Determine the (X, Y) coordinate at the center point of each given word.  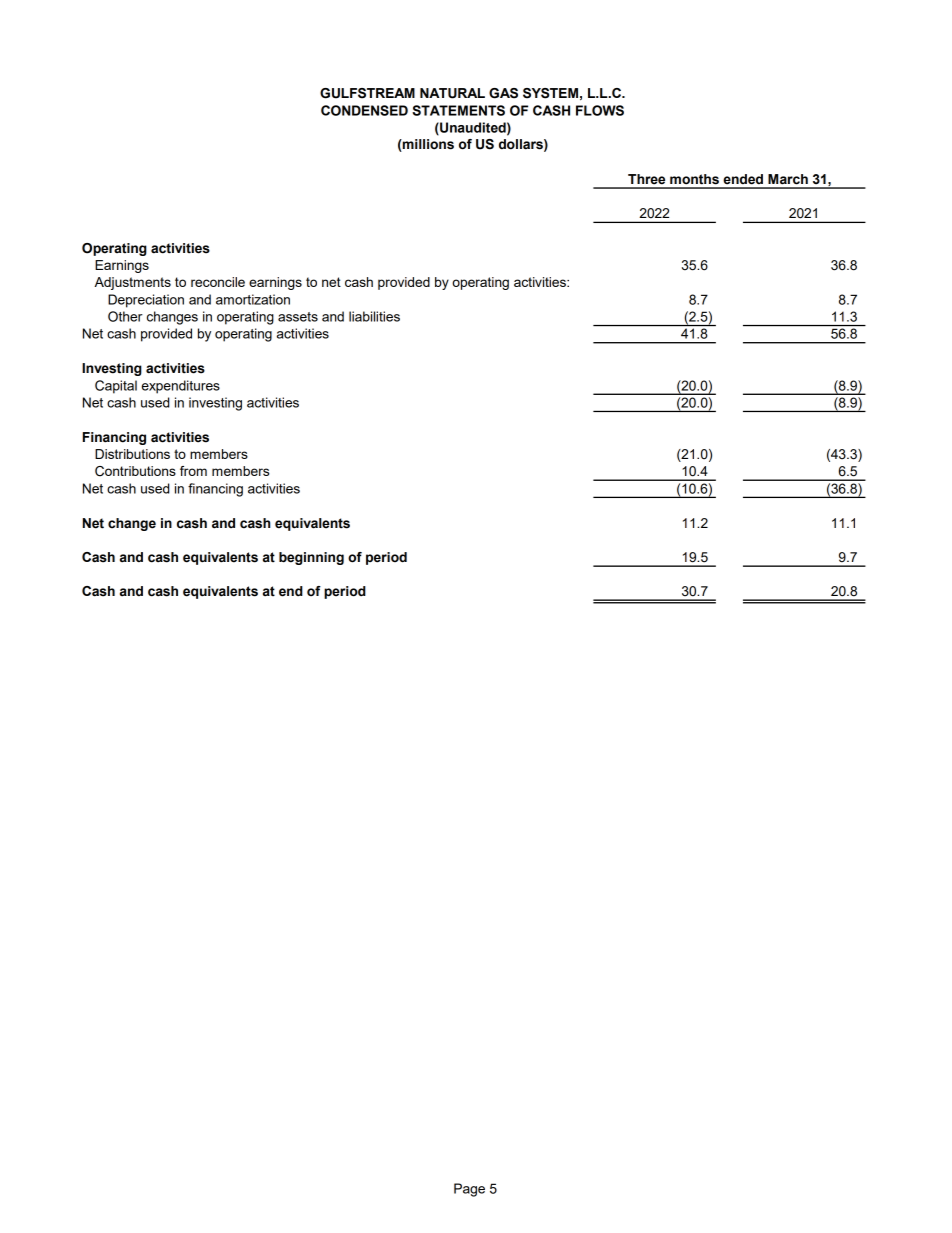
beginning (311, 558)
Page (469, 1190)
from (193, 471)
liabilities (374, 316)
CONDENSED (364, 110)
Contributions (135, 471)
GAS (503, 93)
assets (298, 317)
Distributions (132, 454)
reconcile (218, 282)
